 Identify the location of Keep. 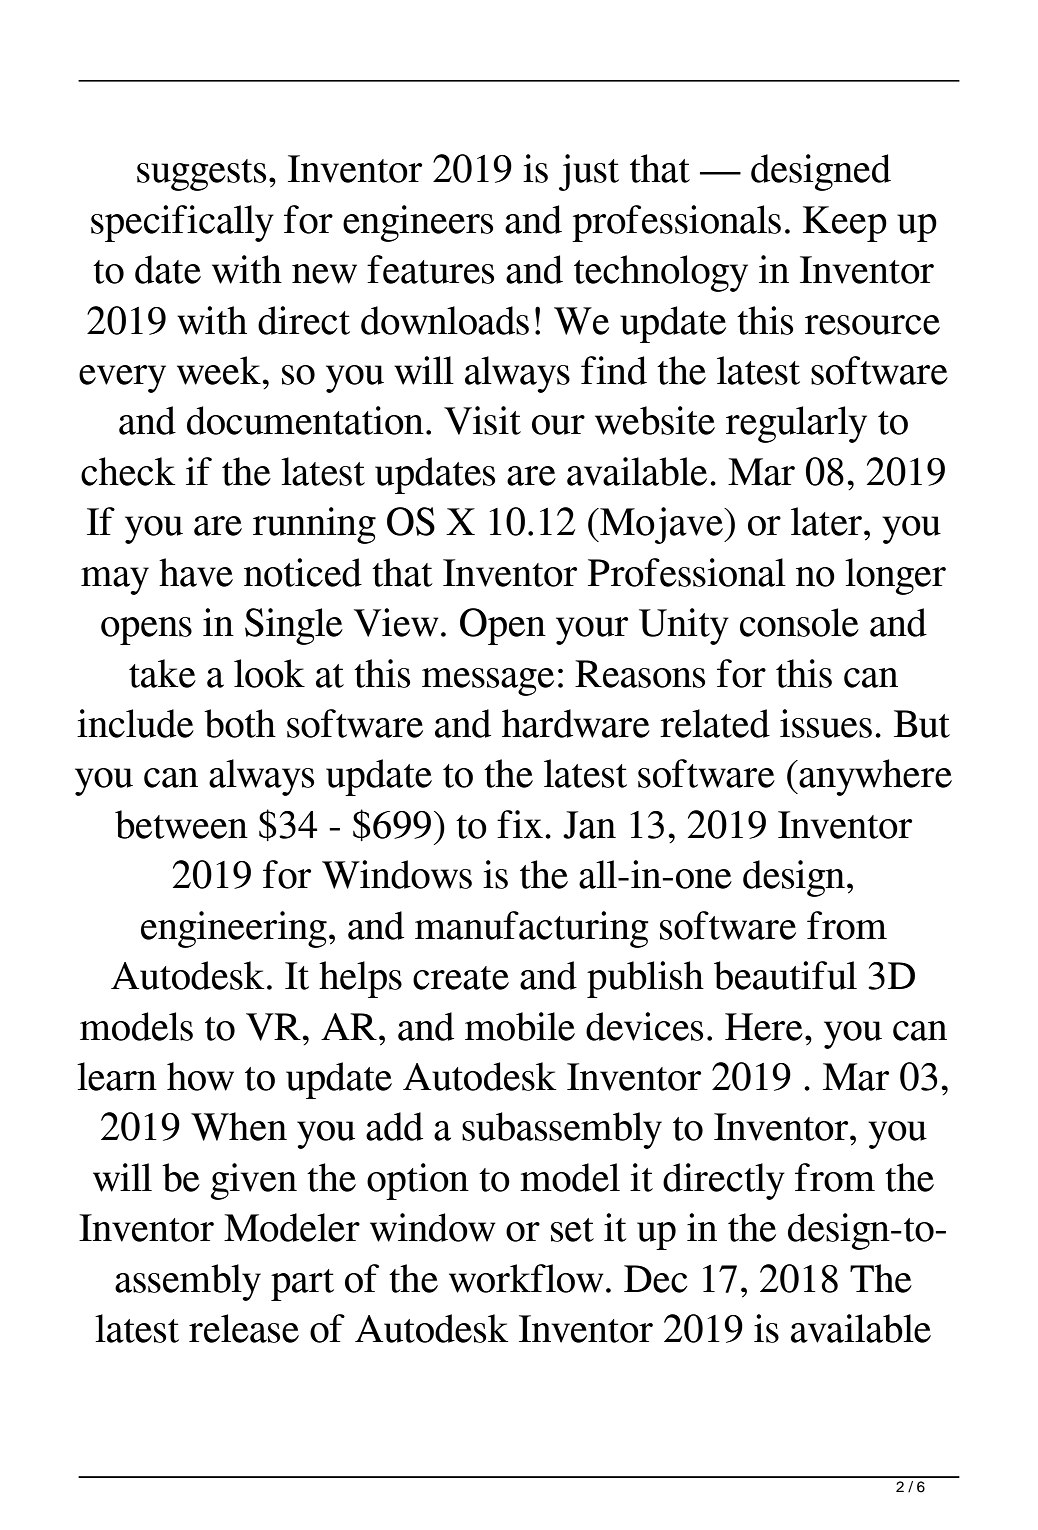
(845, 224).
